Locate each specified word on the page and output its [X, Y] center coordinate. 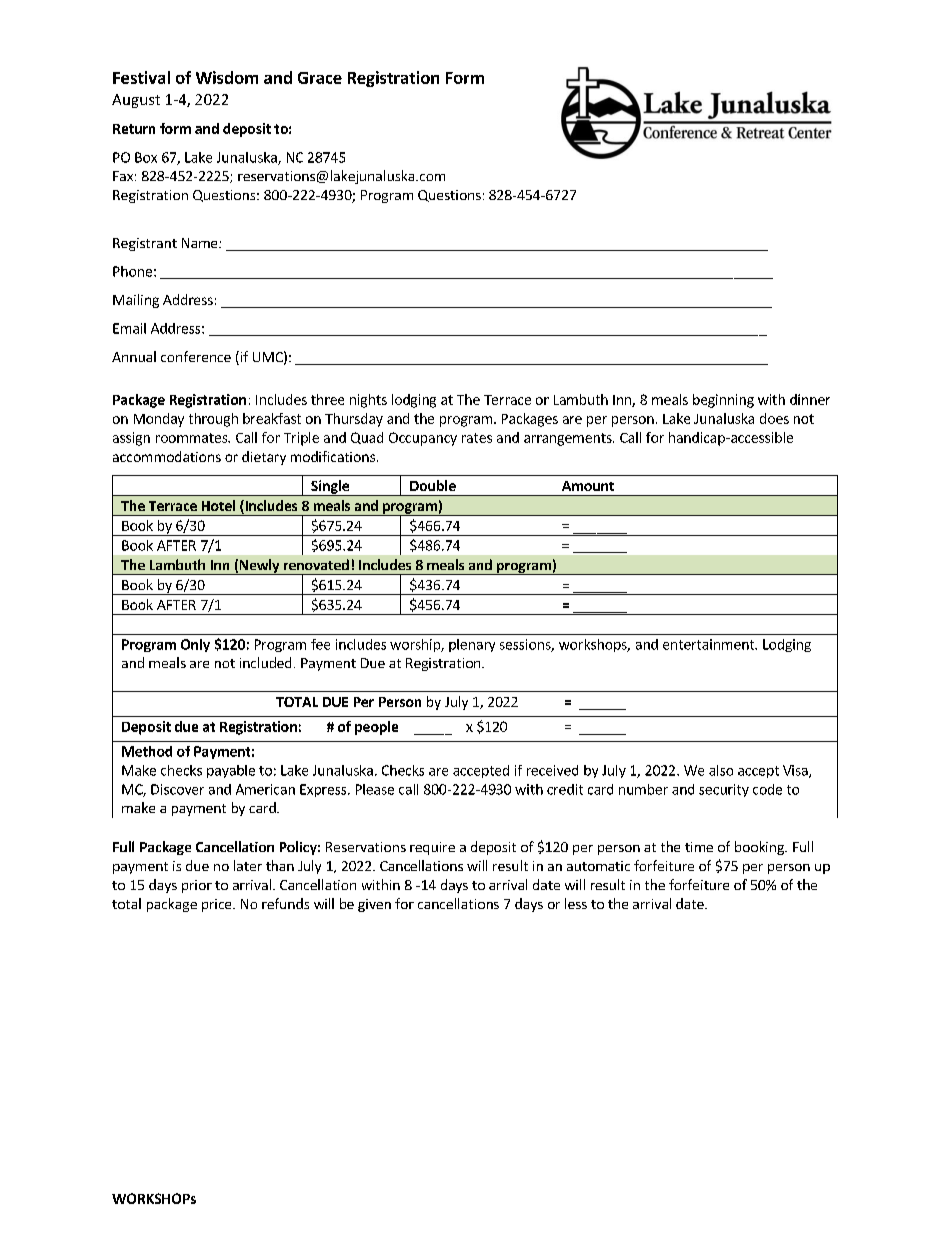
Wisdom [227, 77]
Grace [320, 78]
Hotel [218, 505]
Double [433, 485]
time [699, 847]
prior [197, 886]
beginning [723, 401]
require [432, 848]
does [774, 418]
